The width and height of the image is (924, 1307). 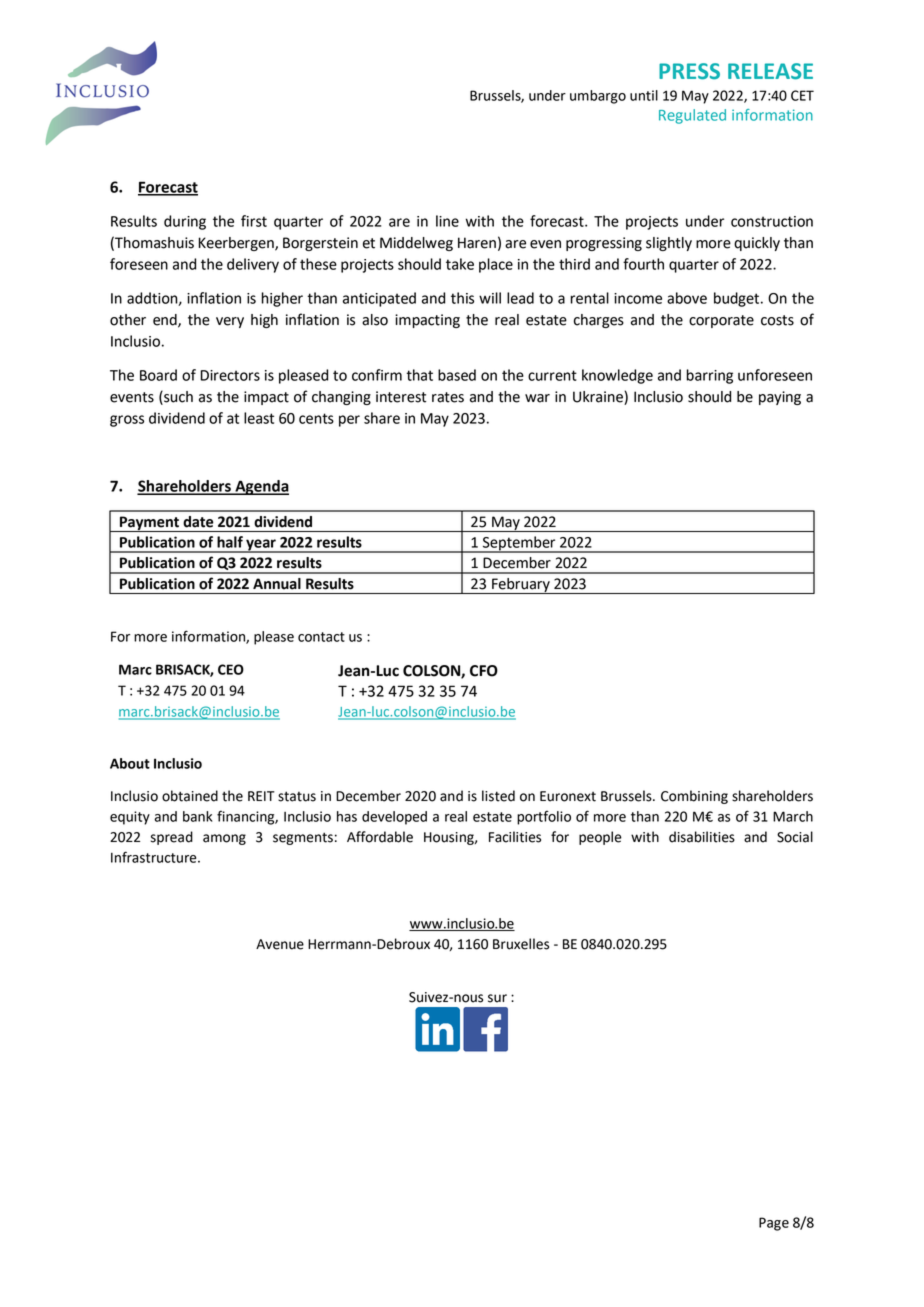 I want to click on Regulated, so click(x=692, y=116).
